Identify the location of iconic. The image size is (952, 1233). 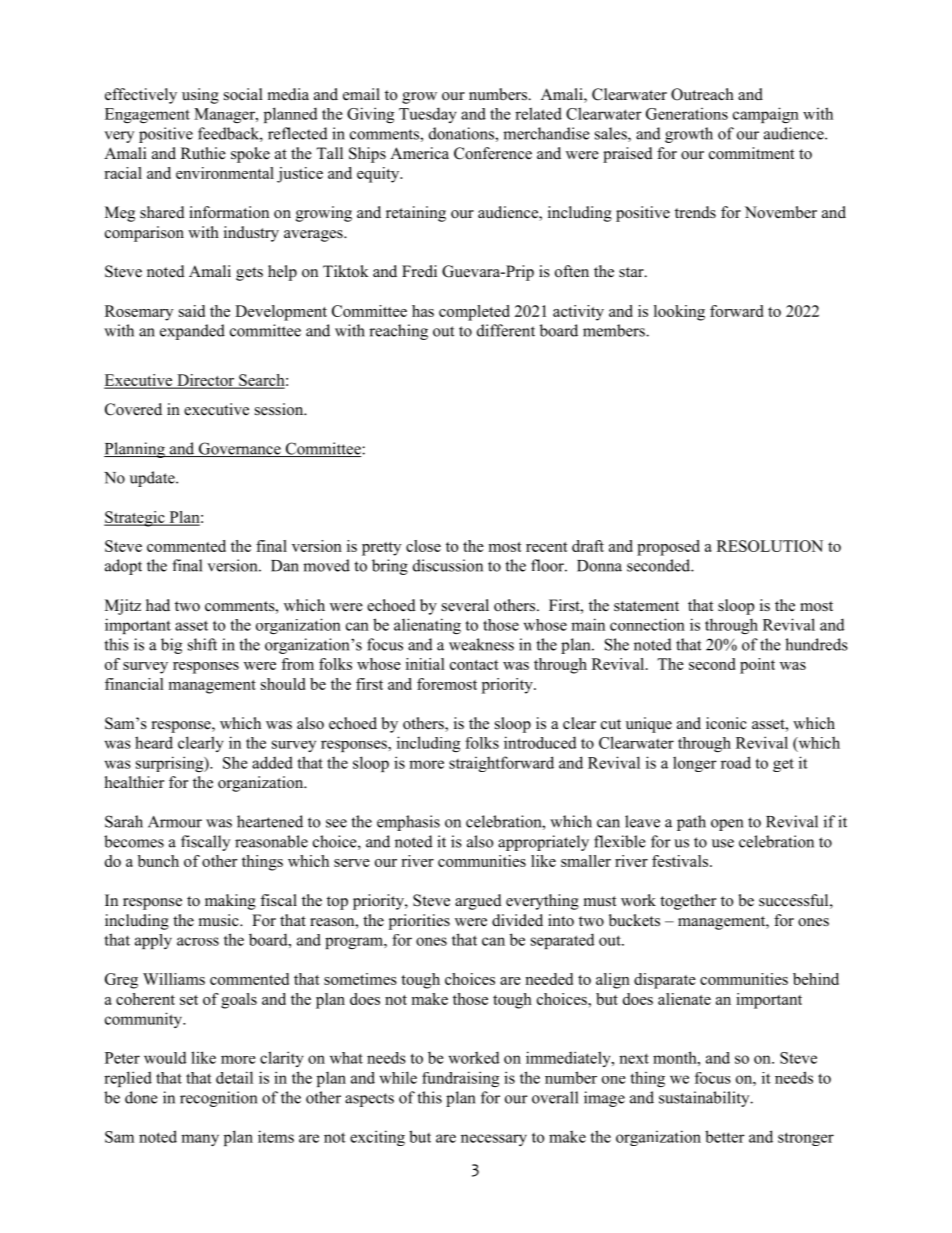
(726, 723).
